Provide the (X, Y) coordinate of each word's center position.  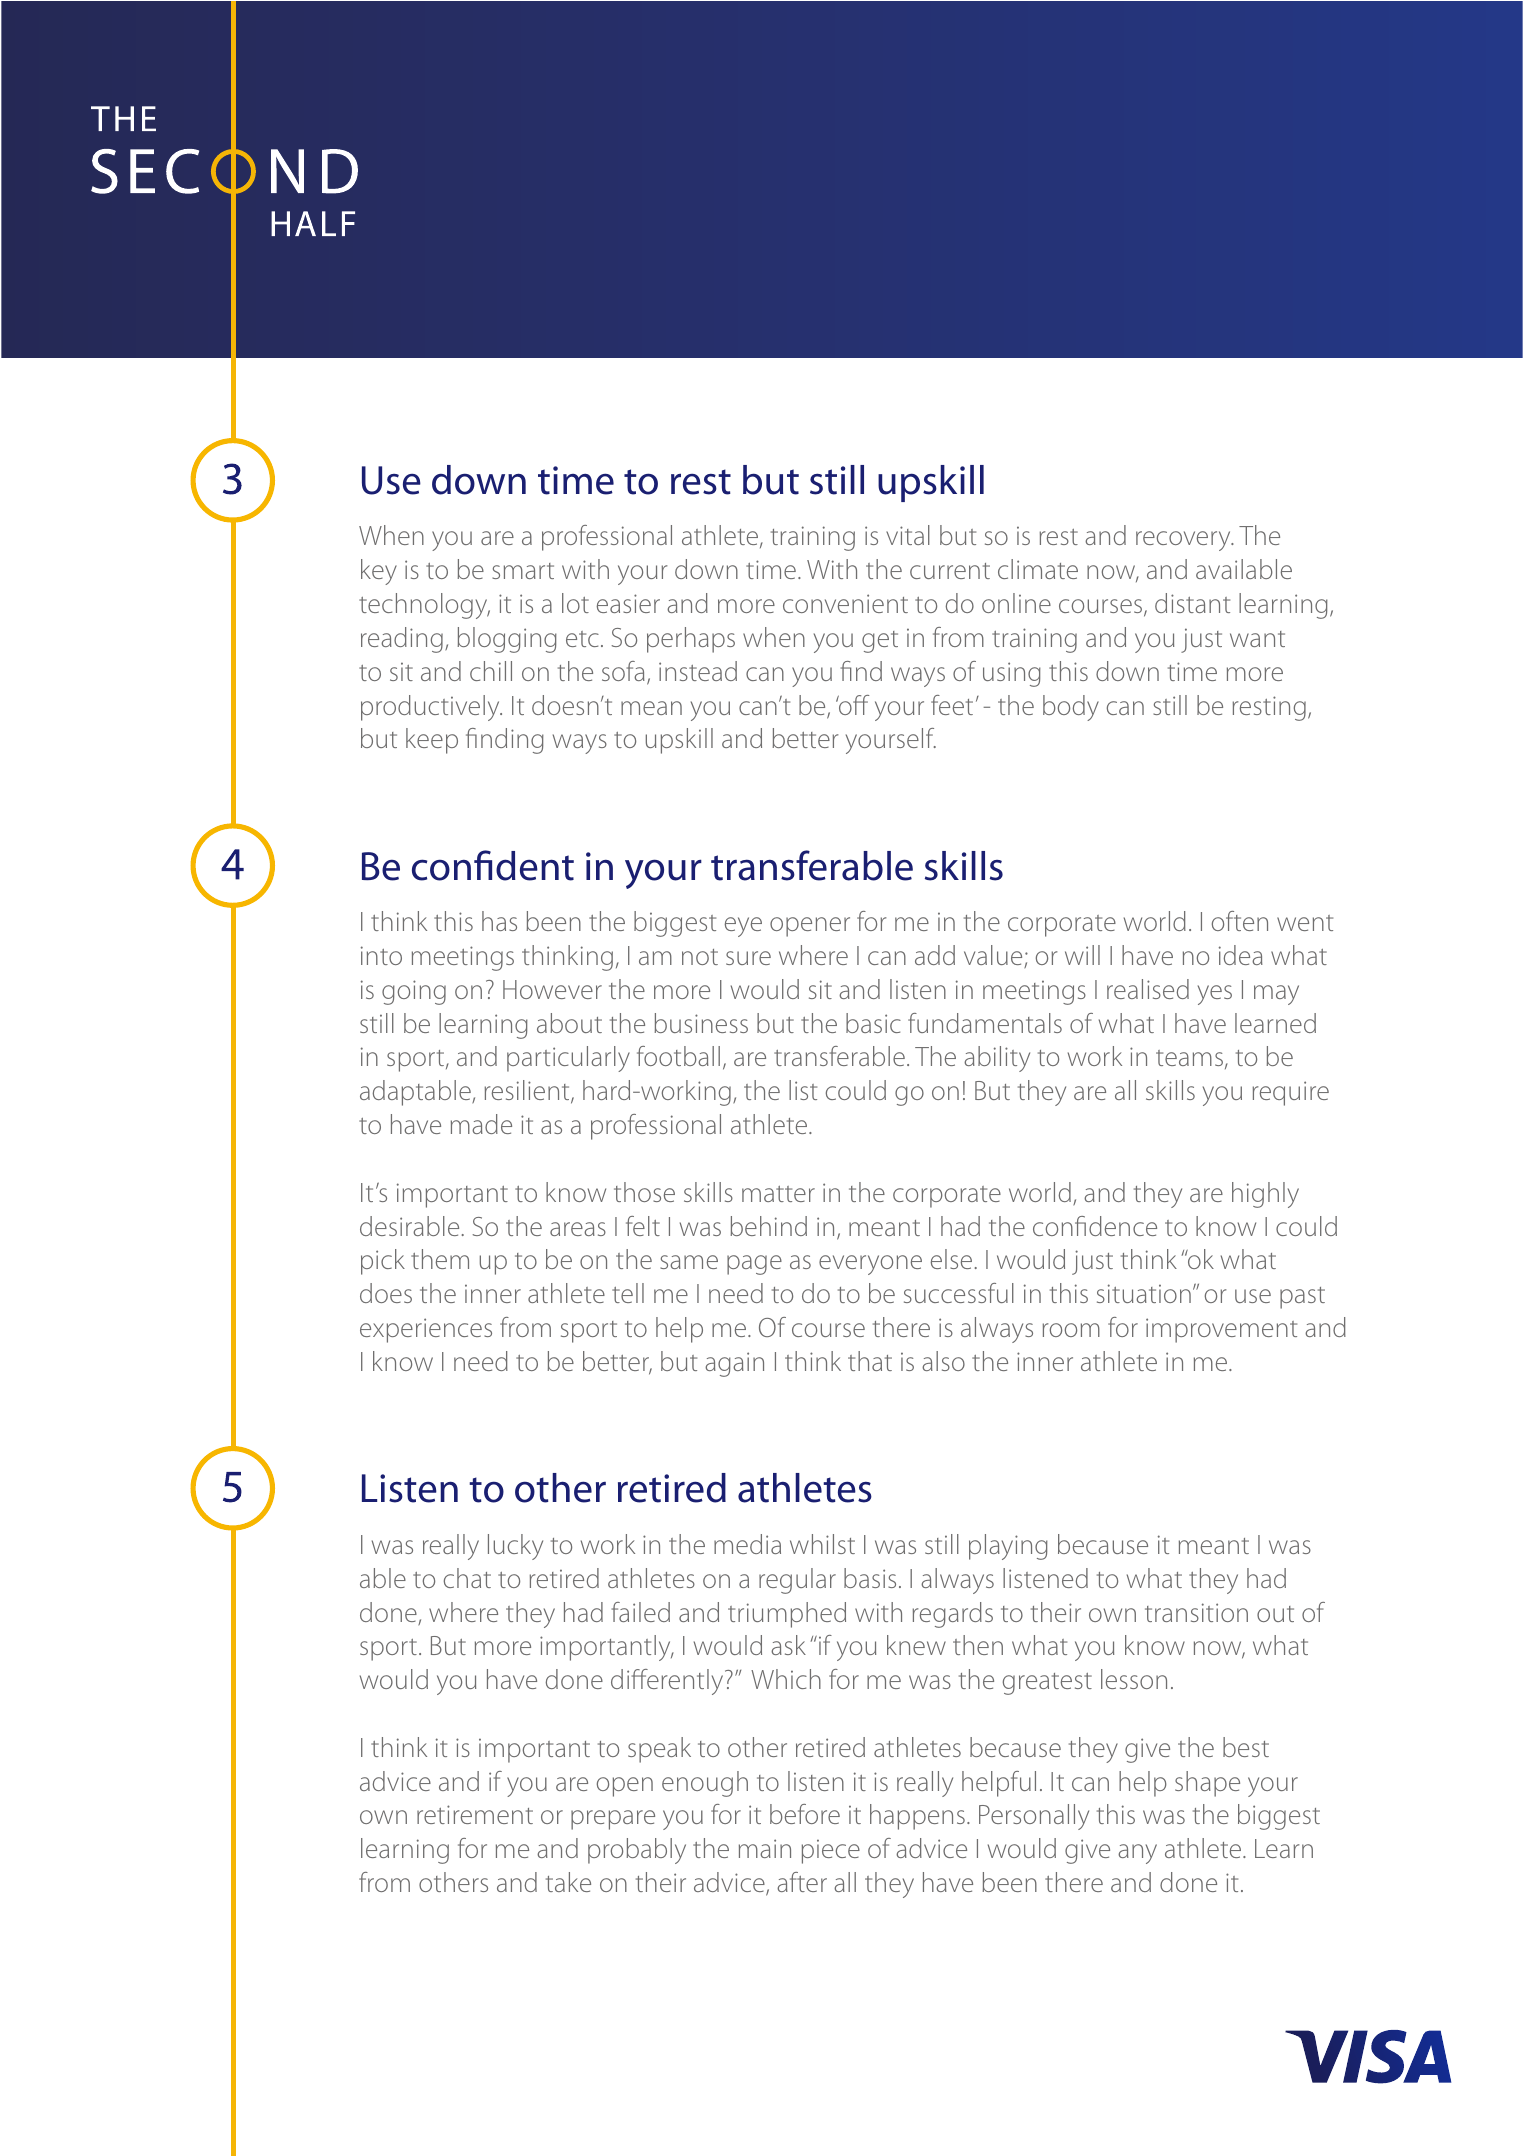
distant (1192, 603)
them (440, 1259)
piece (831, 1852)
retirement (475, 1814)
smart (523, 571)
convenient (845, 603)
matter (778, 1194)
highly (1265, 1195)
